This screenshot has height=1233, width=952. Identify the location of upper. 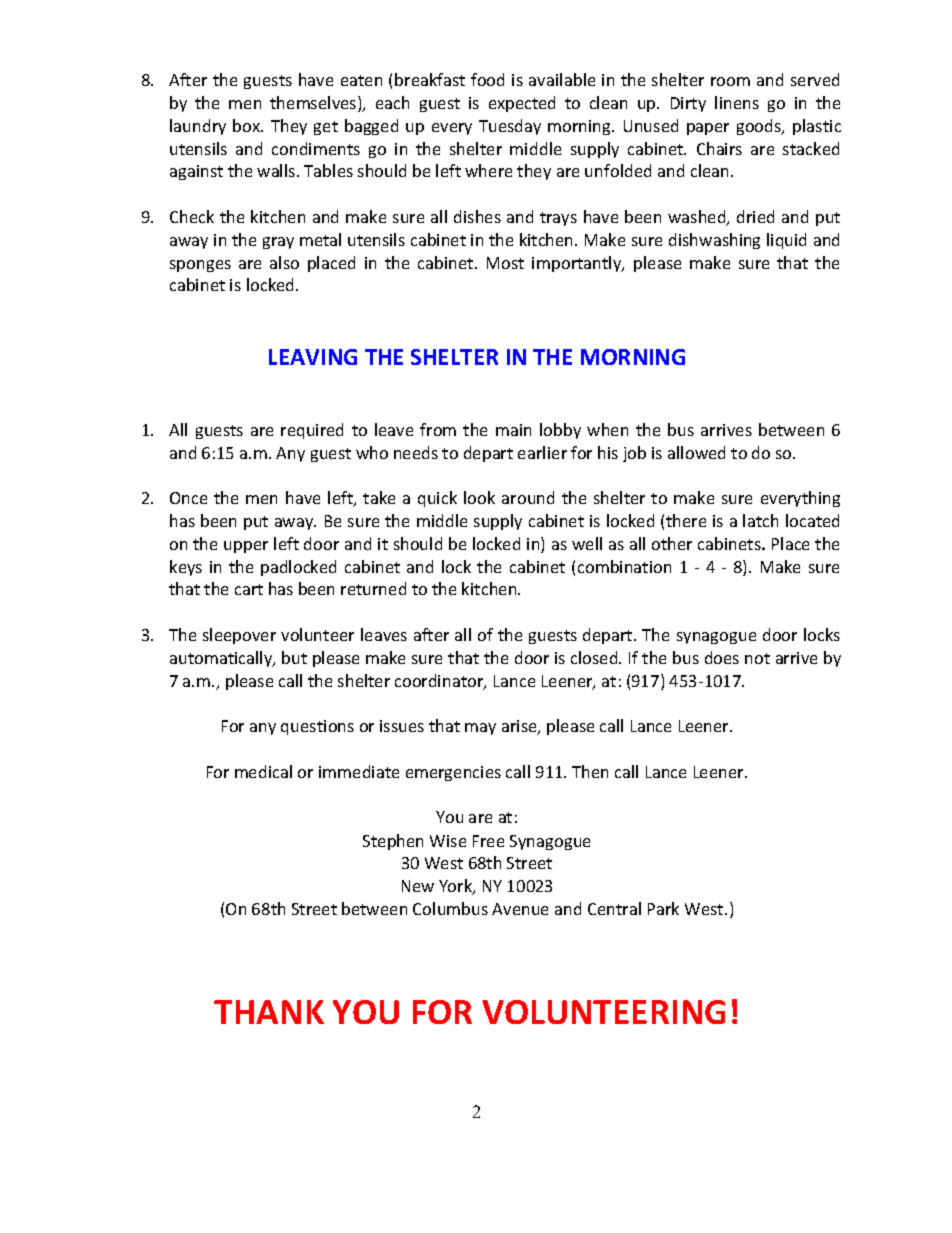
(246, 547).
